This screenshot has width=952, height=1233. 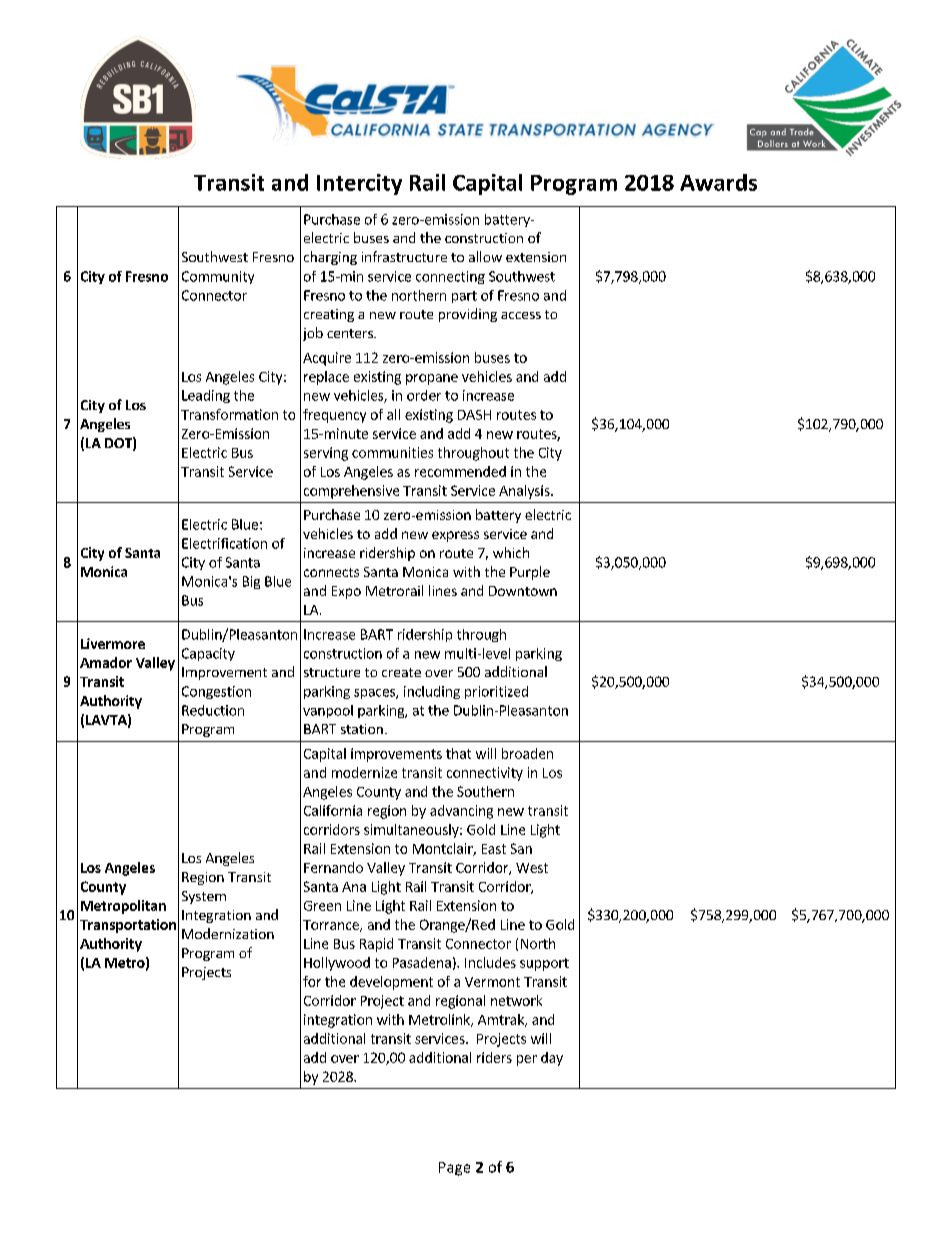 I want to click on Modernization, so click(x=228, y=933).
